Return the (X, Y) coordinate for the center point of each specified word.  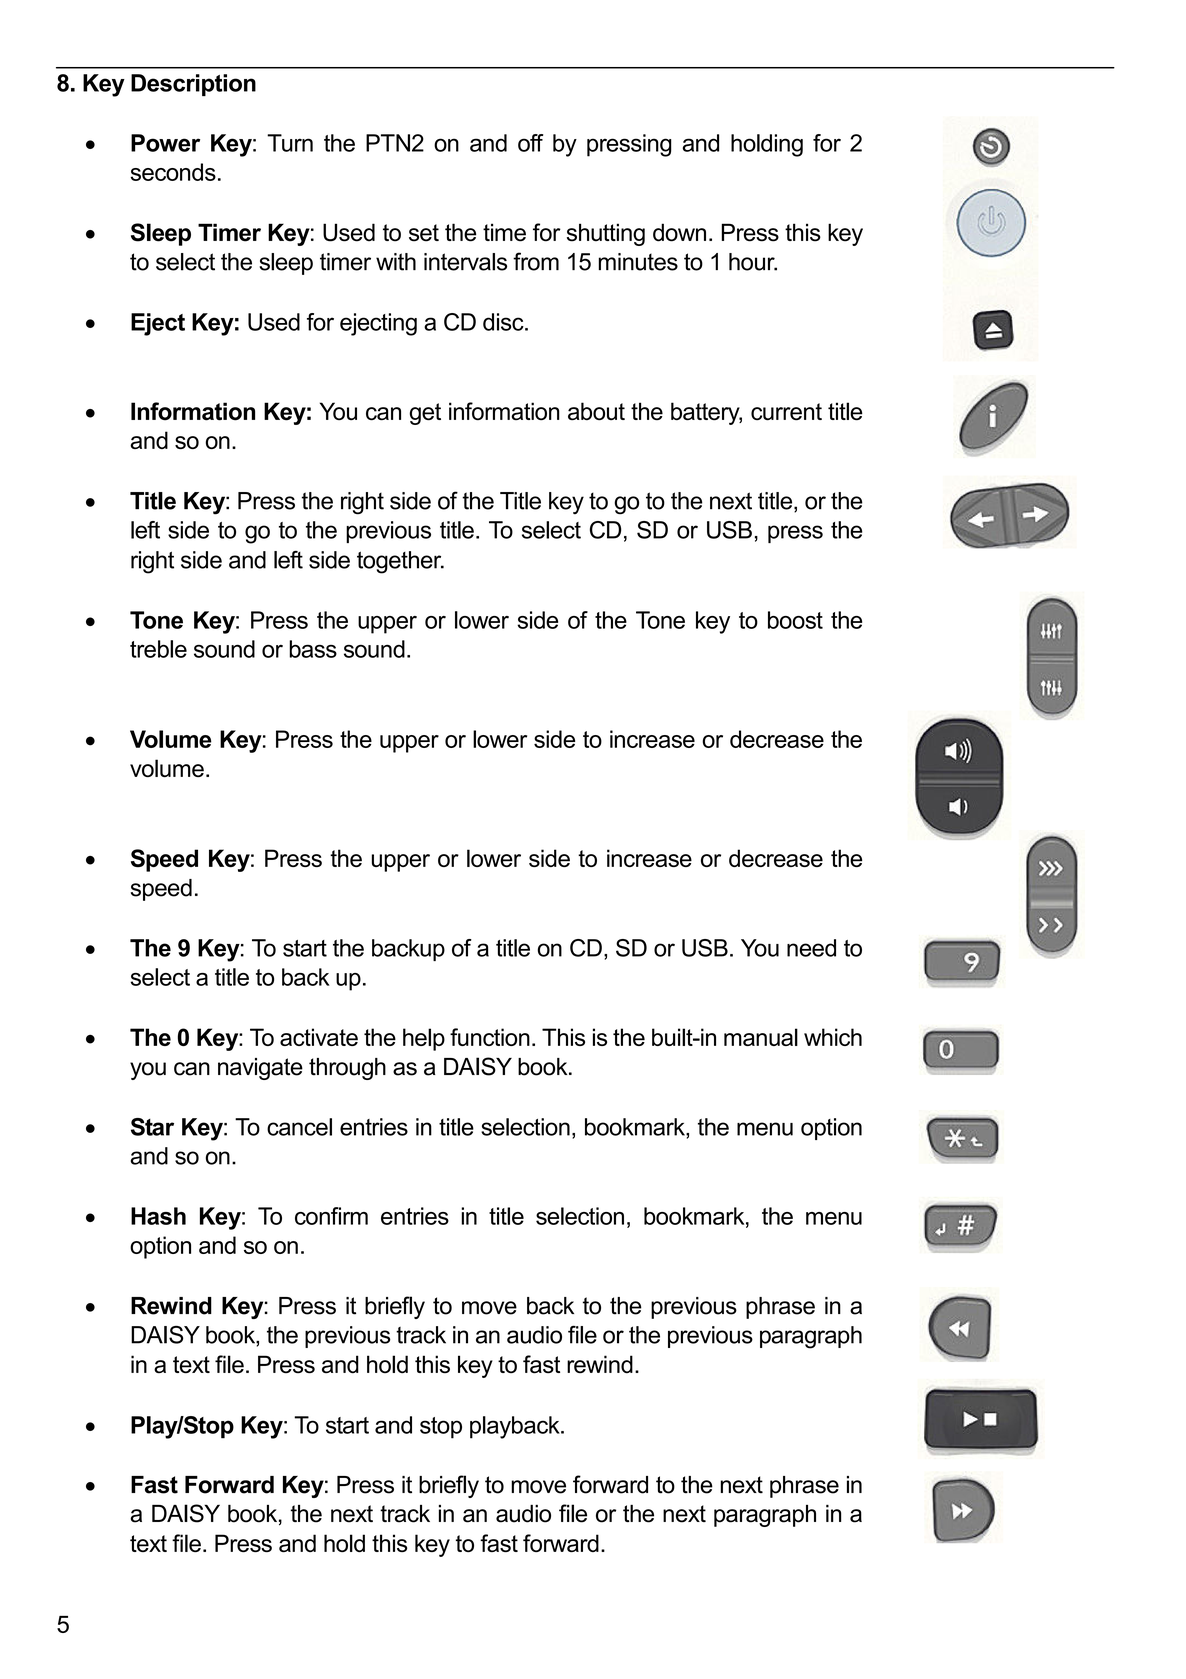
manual (761, 1037)
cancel (299, 1127)
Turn (290, 143)
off (530, 143)
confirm (331, 1216)
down (679, 232)
